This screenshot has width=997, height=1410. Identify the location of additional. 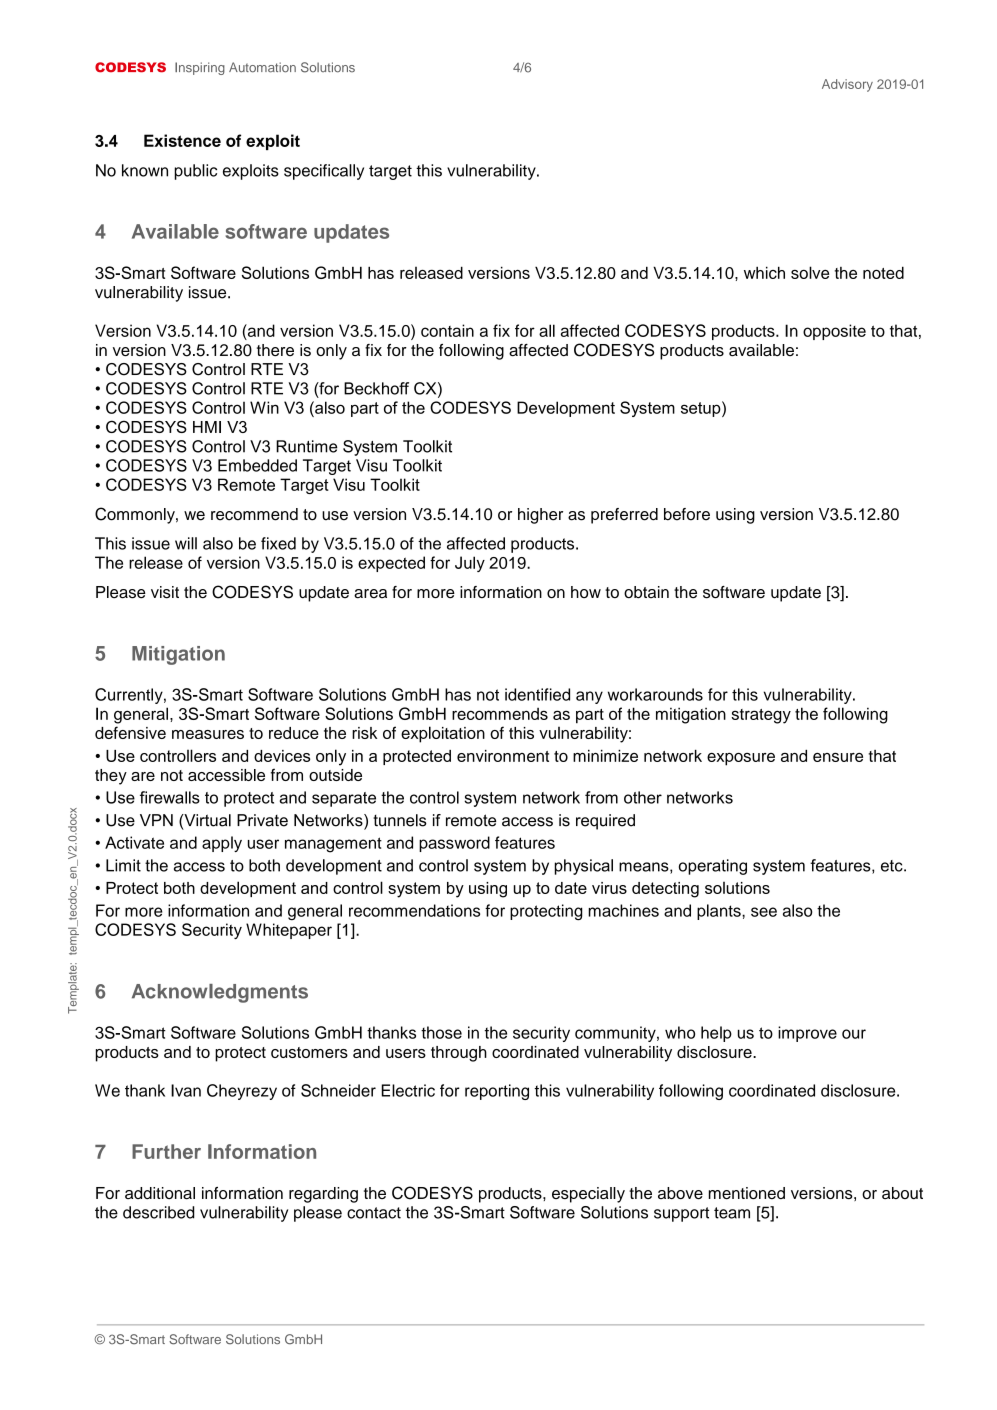
(160, 1193).
